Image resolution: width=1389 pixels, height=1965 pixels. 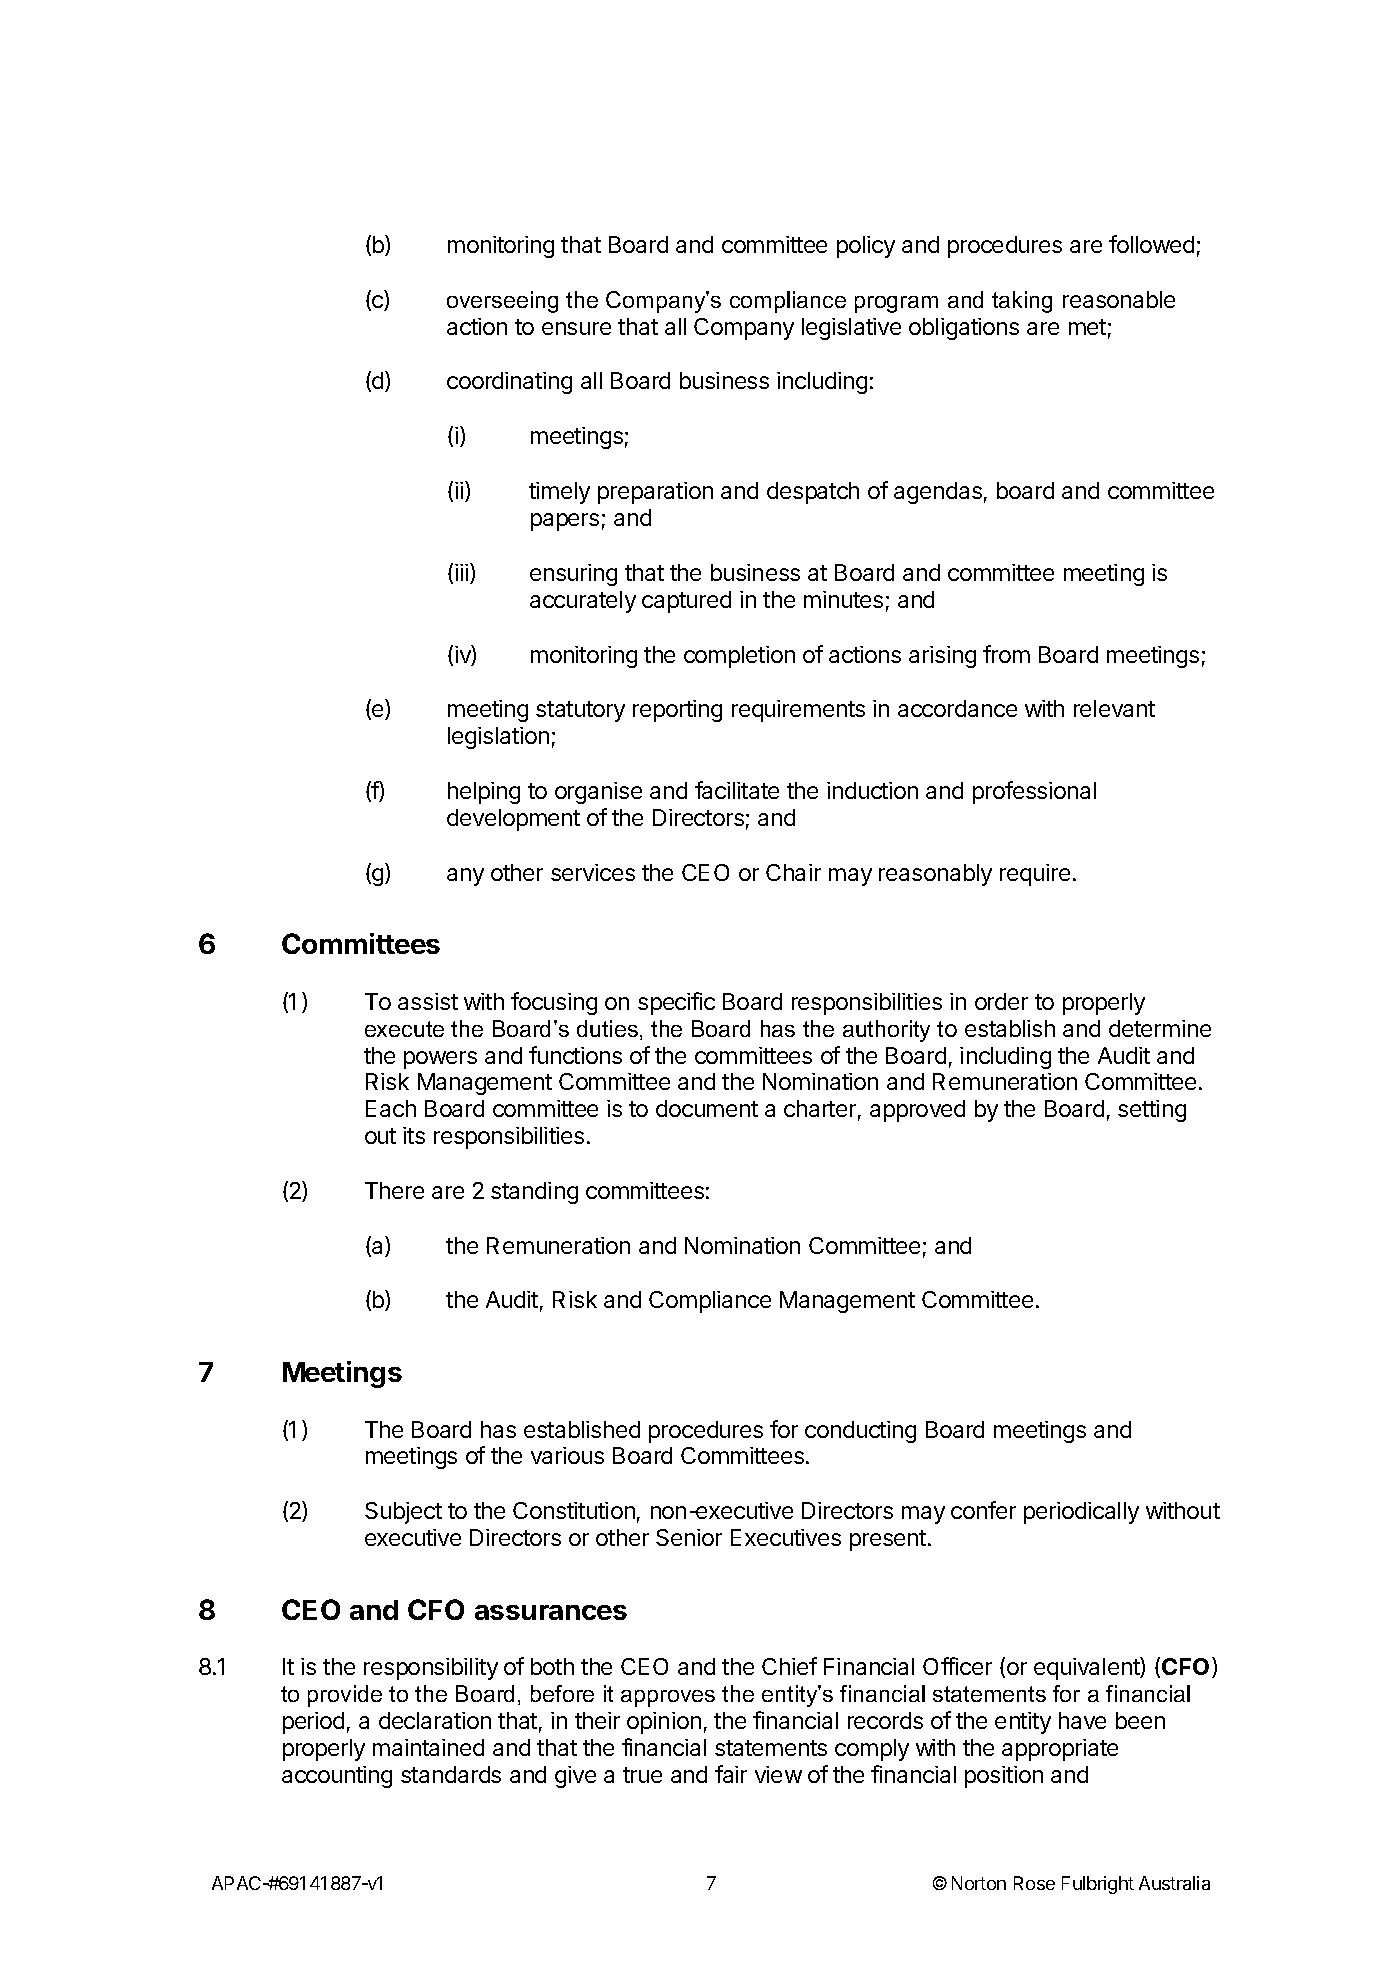 I want to click on document, so click(x=707, y=1108).
